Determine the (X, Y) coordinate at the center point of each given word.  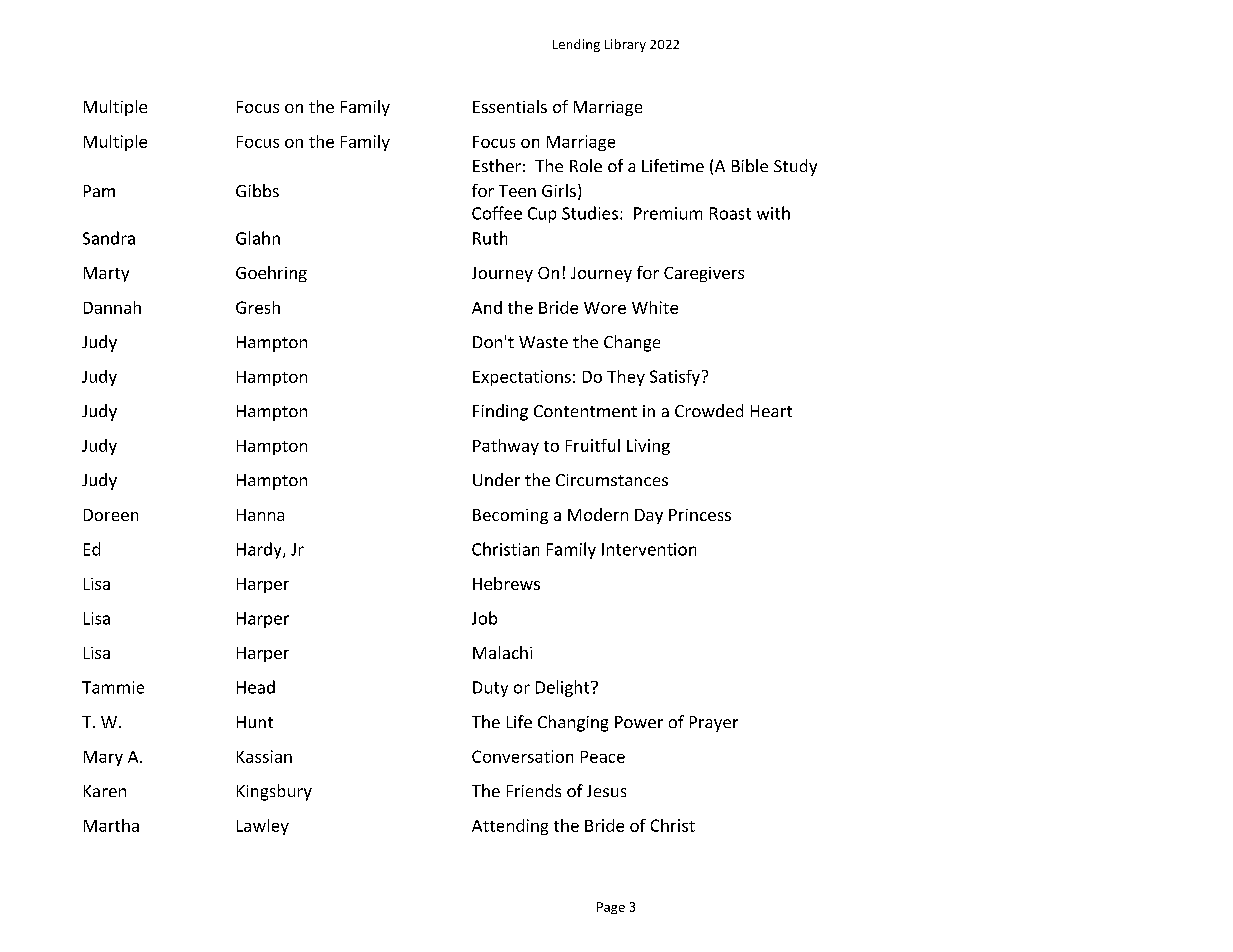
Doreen (111, 515)
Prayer (714, 724)
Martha (111, 825)
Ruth (490, 238)
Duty (490, 689)
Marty (106, 274)
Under (496, 479)
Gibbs (257, 190)
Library (625, 45)
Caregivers (704, 274)
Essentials (510, 106)
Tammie (113, 687)
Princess (700, 515)
